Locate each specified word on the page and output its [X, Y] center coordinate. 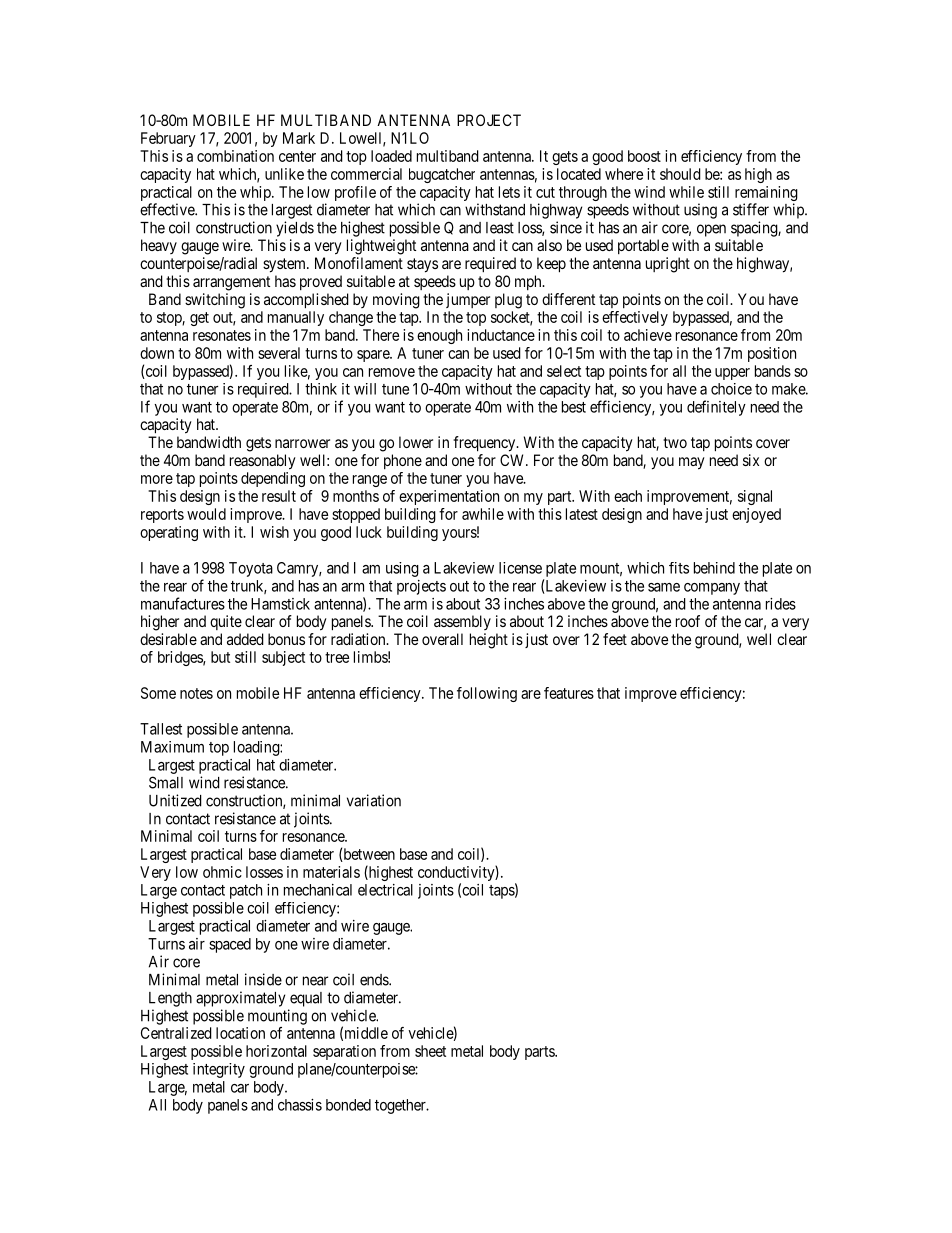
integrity [219, 1070]
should [680, 174]
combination [235, 156]
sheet [430, 1051]
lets [509, 192]
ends [375, 980]
